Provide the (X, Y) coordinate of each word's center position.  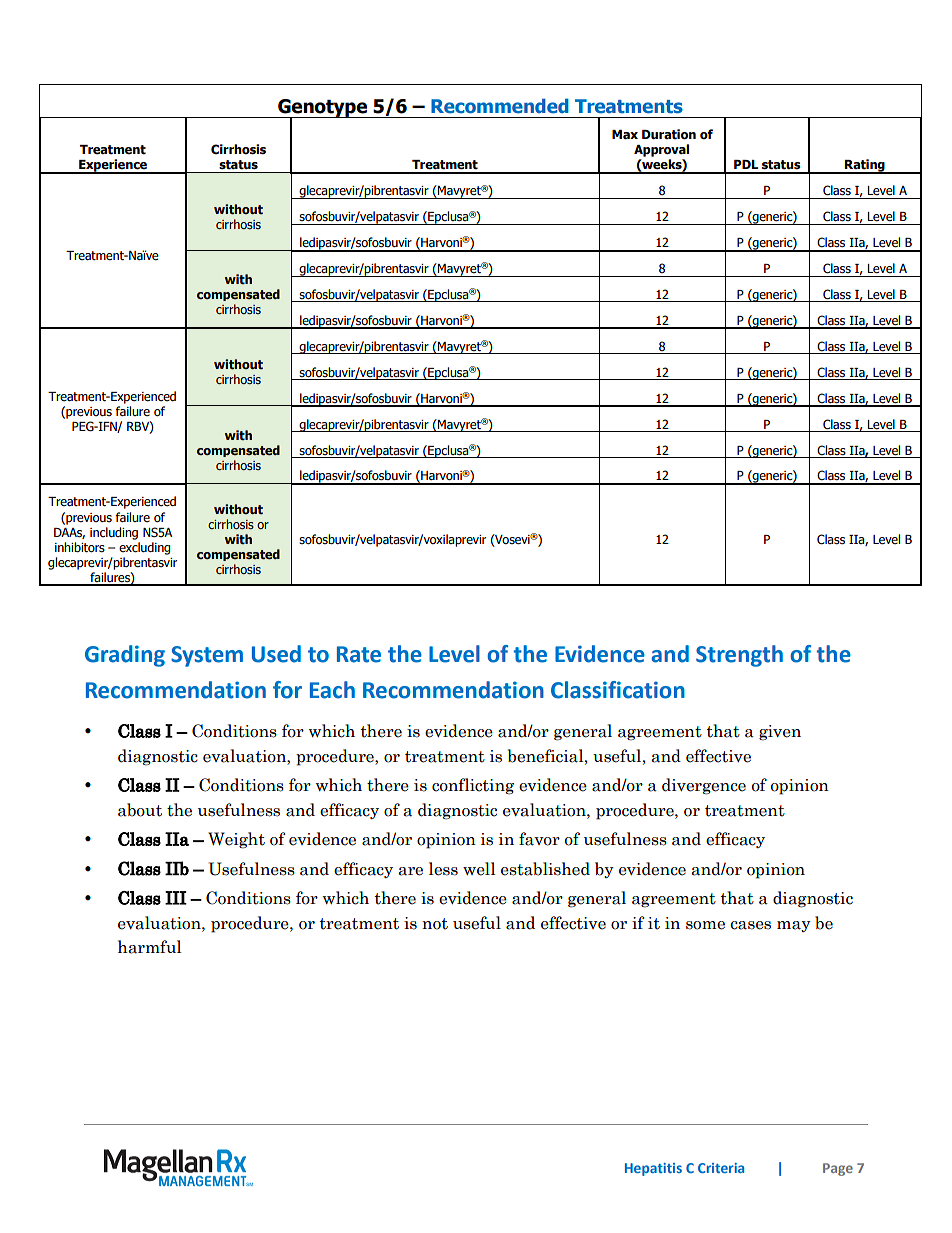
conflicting (473, 786)
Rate (359, 654)
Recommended (500, 106)
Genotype (322, 109)
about (140, 810)
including (114, 533)
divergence (704, 786)
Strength (739, 656)
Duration (669, 134)
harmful (150, 947)
